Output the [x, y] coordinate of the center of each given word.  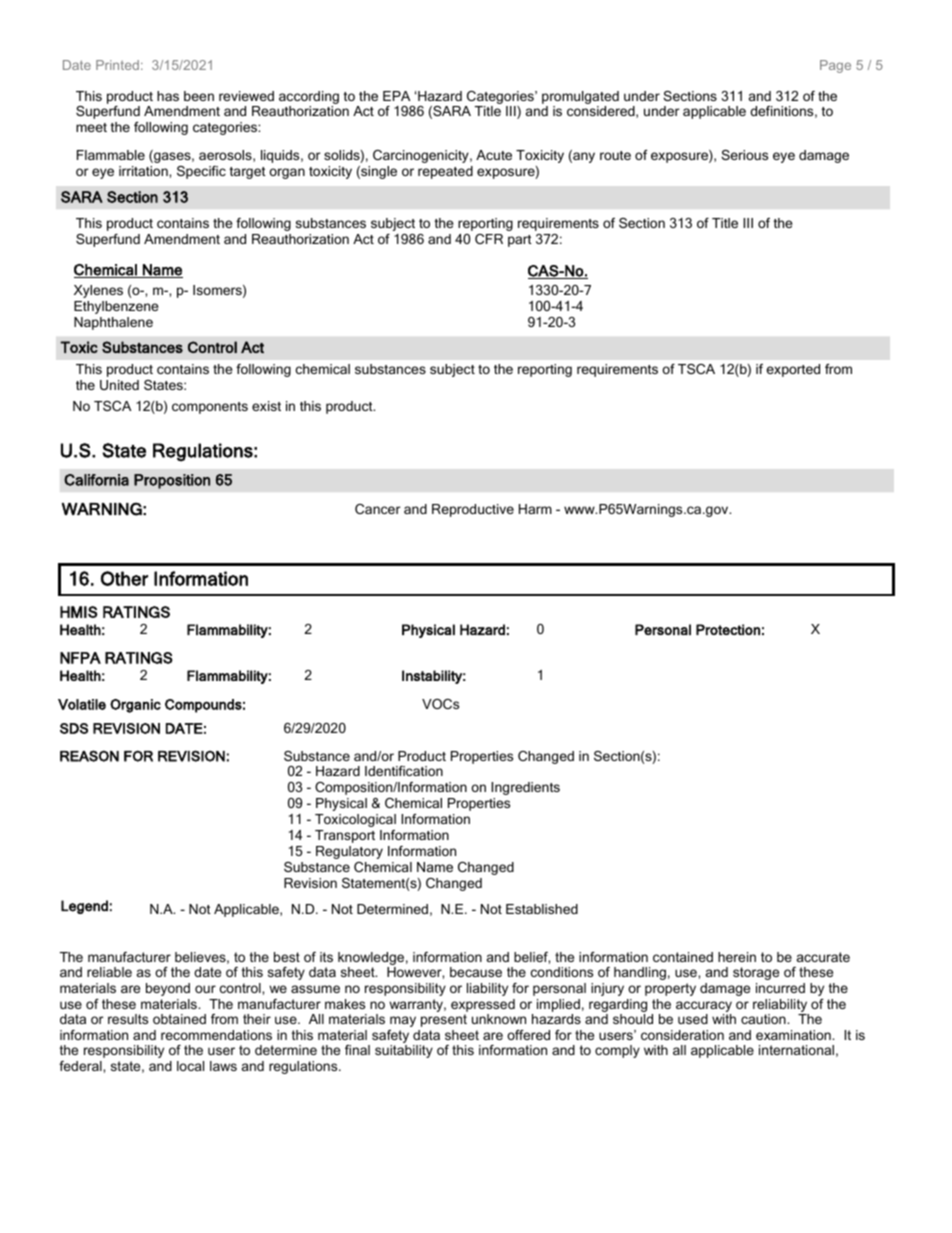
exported [793, 370]
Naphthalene [113, 323]
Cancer [378, 509]
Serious [744, 155]
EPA [396, 96]
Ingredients [525, 788]
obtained [179, 1019]
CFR [489, 239]
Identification [404, 771]
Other [124, 578]
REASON [89, 756]
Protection [728, 629]
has [168, 96]
